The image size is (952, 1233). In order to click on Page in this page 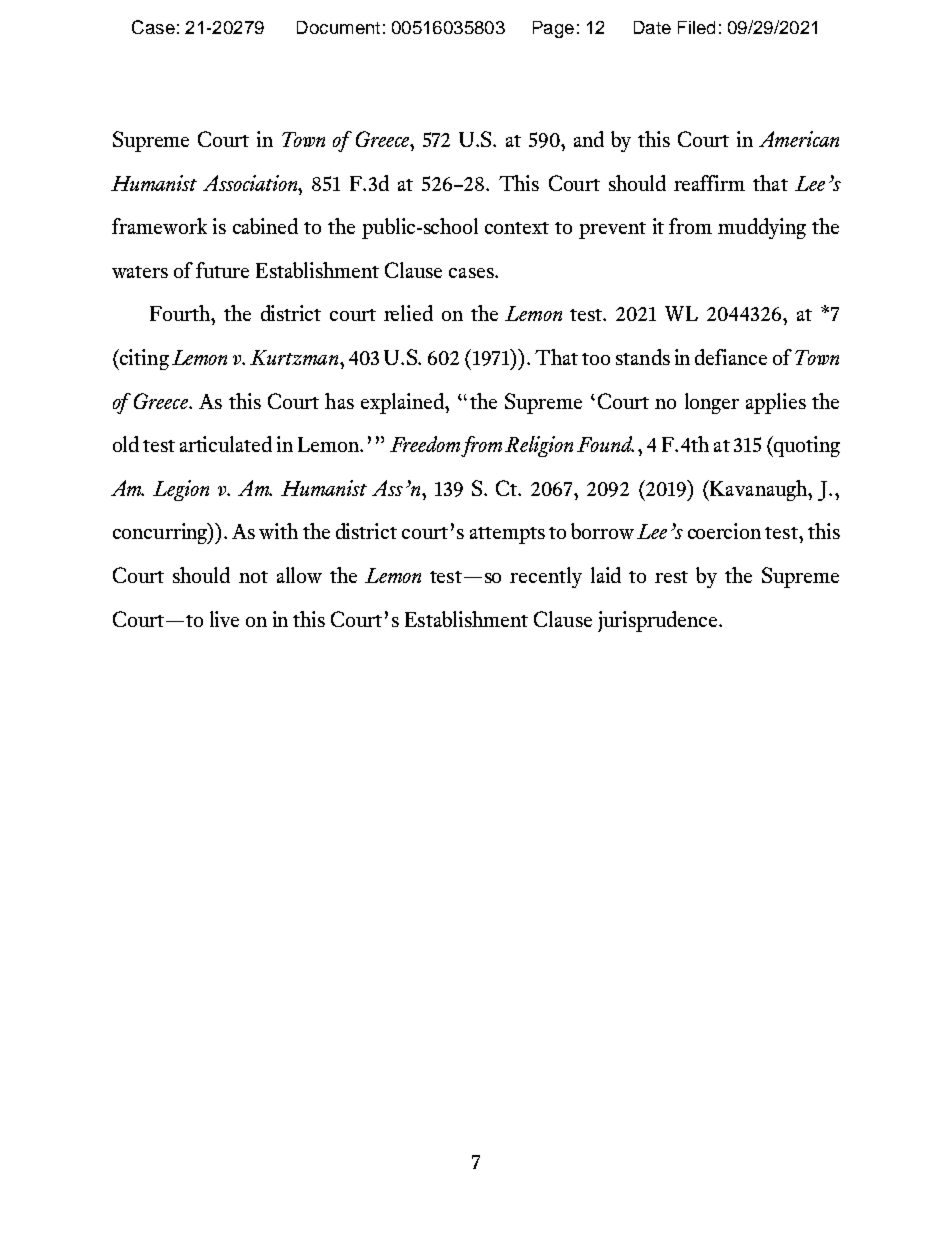, I will do `click(553, 29)`.
